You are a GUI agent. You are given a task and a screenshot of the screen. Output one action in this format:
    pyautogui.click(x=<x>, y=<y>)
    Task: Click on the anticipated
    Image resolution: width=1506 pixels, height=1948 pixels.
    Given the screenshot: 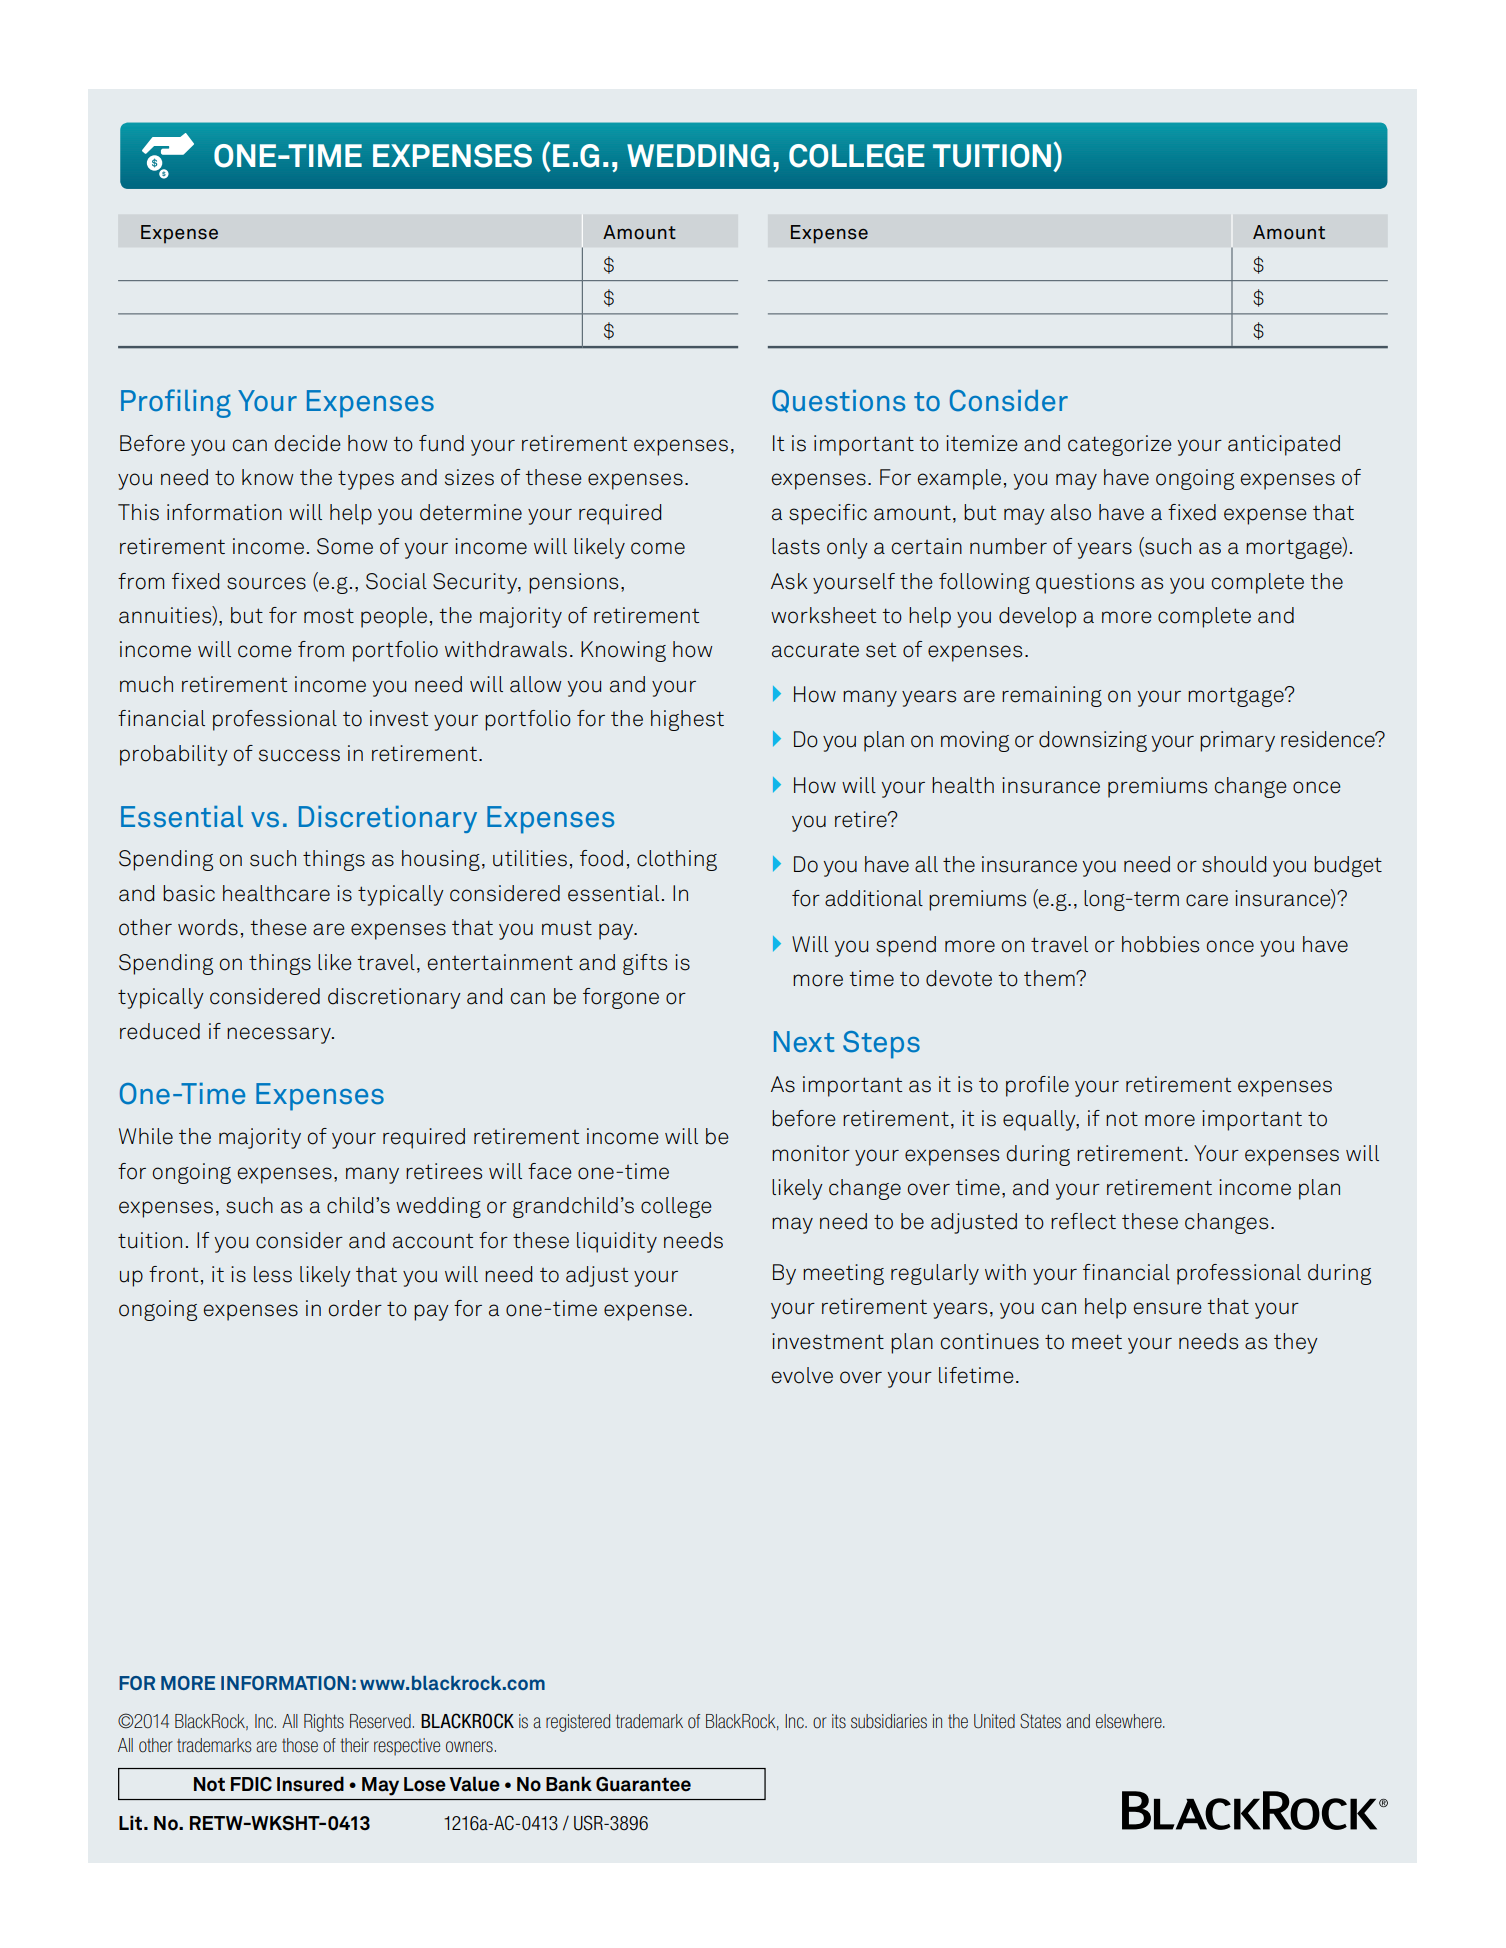 What is the action you would take?
    pyautogui.click(x=1284, y=445)
